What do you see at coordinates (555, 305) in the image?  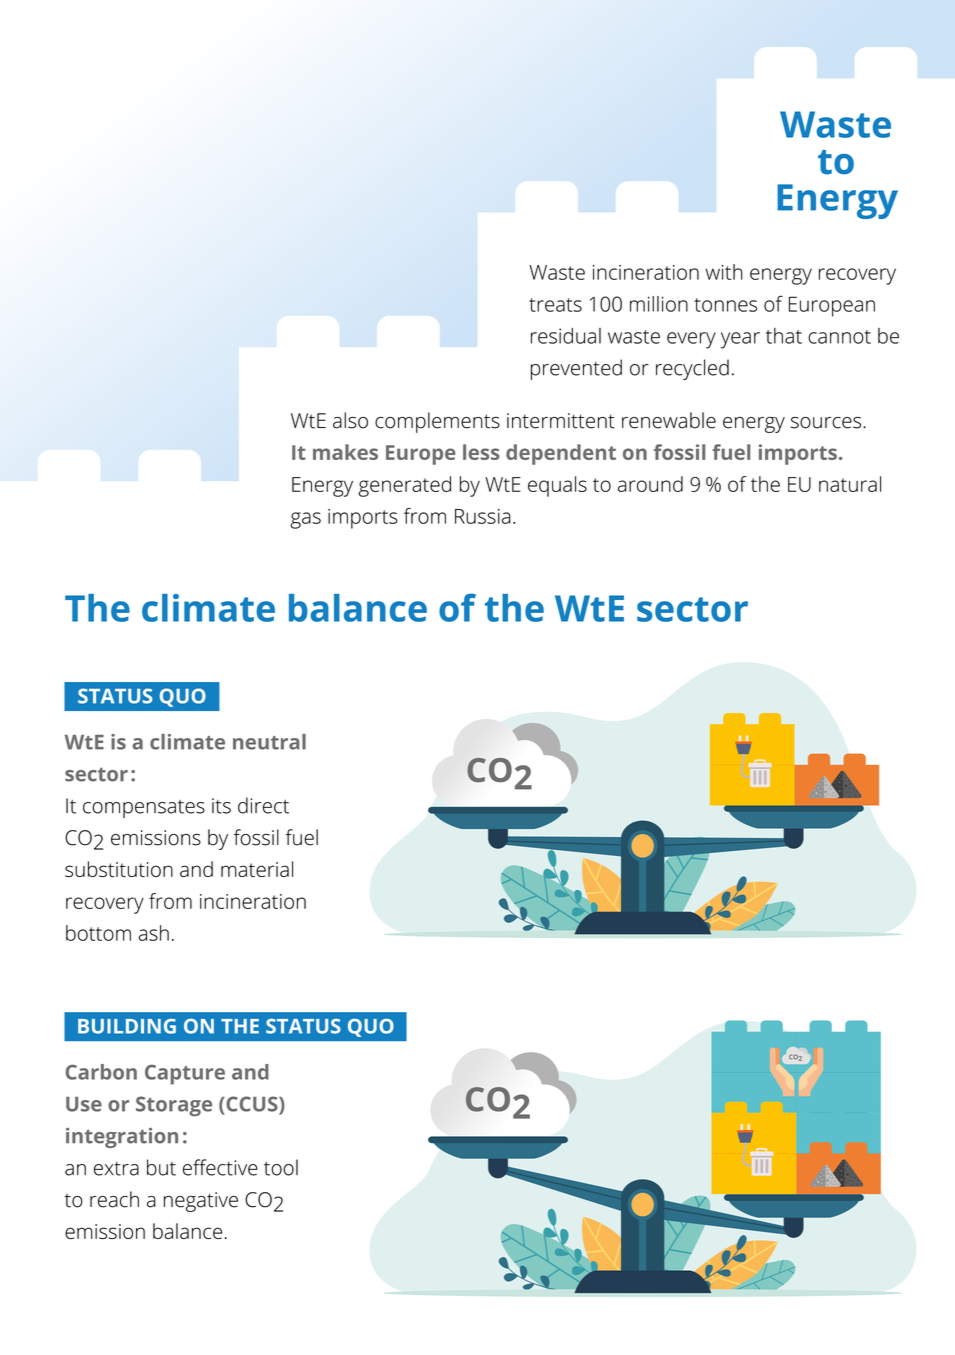 I see `treats` at bounding box center [555, 305].
